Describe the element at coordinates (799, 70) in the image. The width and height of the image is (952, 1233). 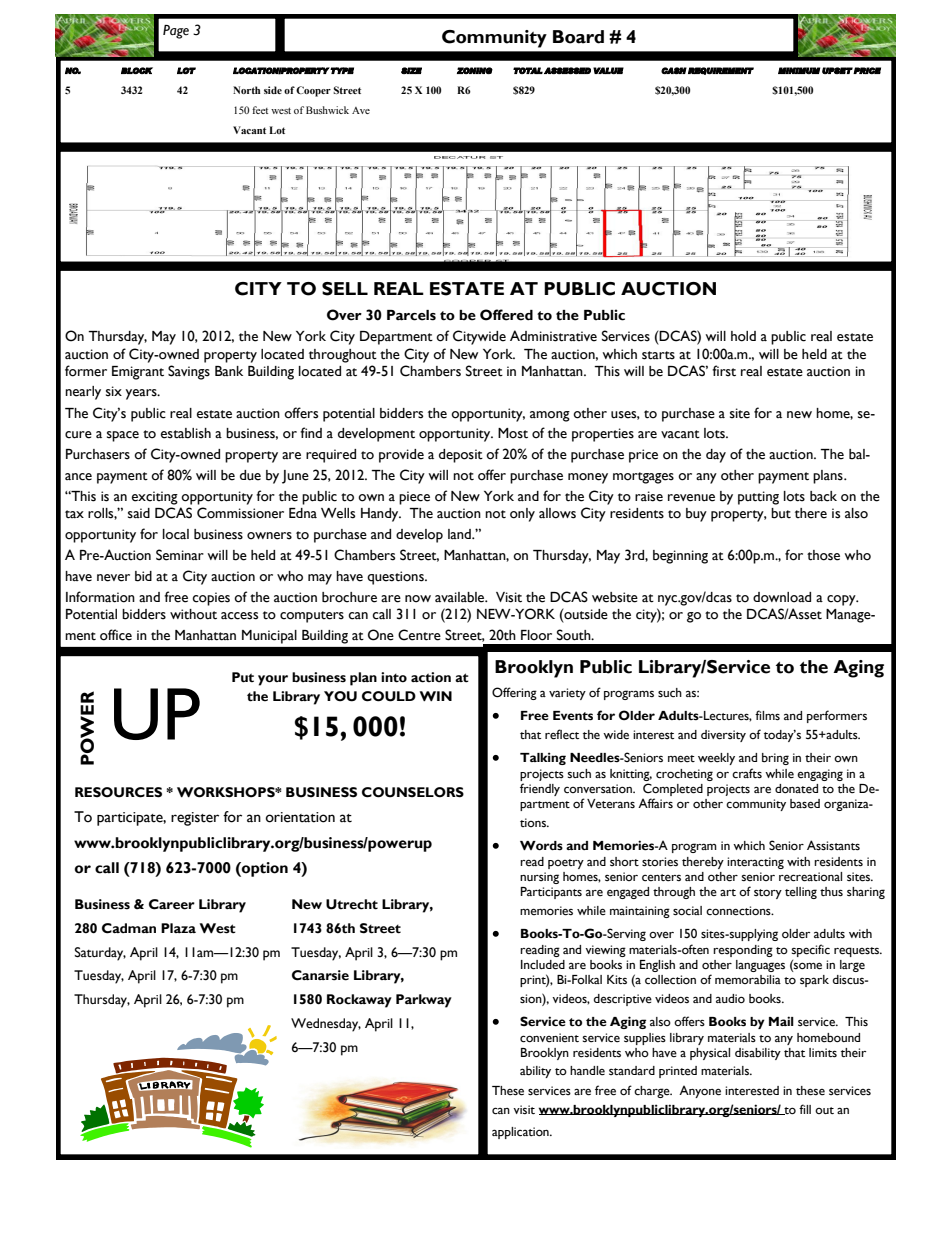
I see `MINIMUM` at that location.
